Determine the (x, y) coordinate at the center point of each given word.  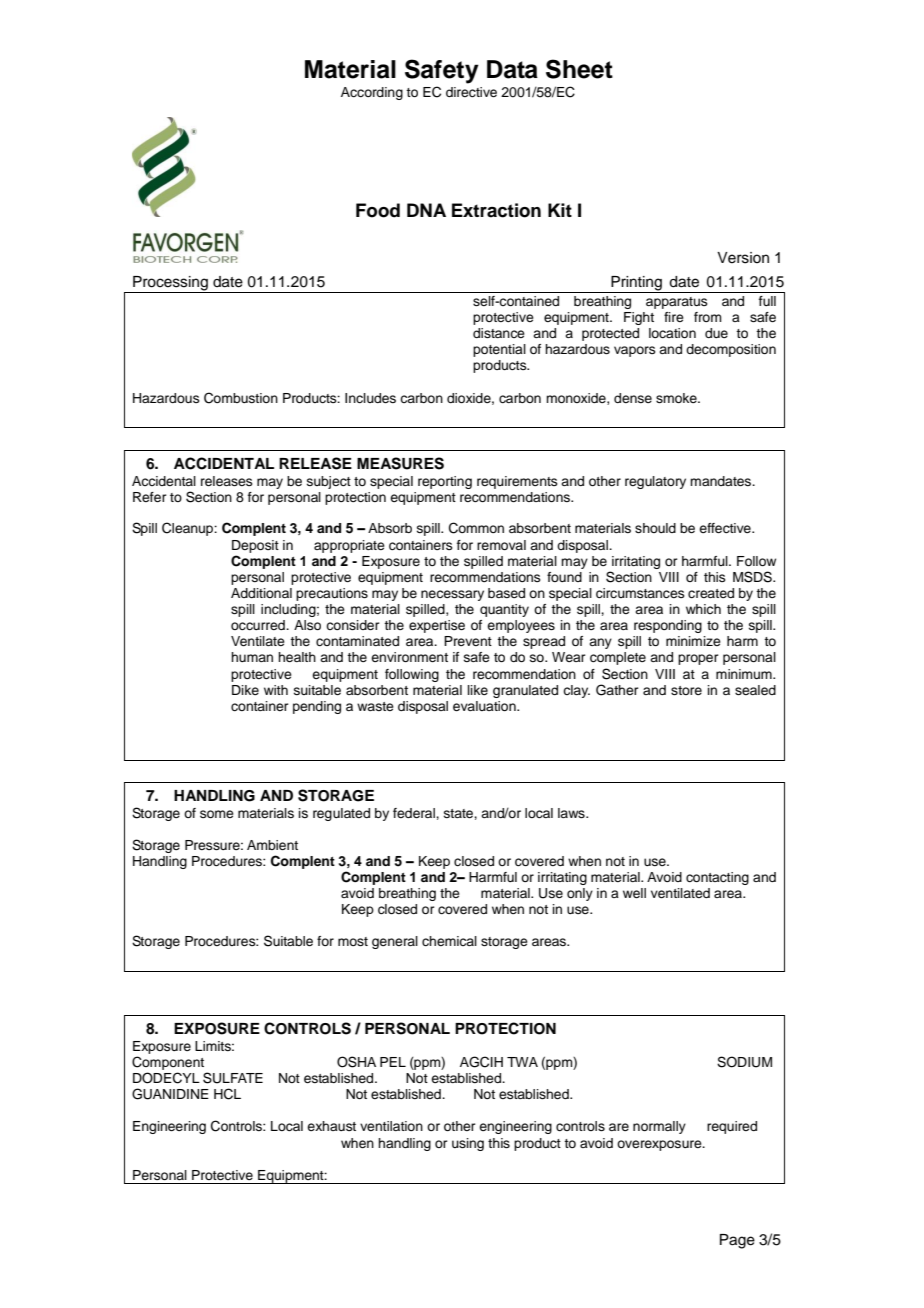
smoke (677, 398)
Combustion (241, 398)
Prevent (468, 641)
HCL (227, 1094)
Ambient (272, 845)
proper (698, 659)
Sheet (579, 69)
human (252, 657)
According (372, 93)
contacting (717, 878)
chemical (449, 941)
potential (499, 350)
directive (471, 92)
